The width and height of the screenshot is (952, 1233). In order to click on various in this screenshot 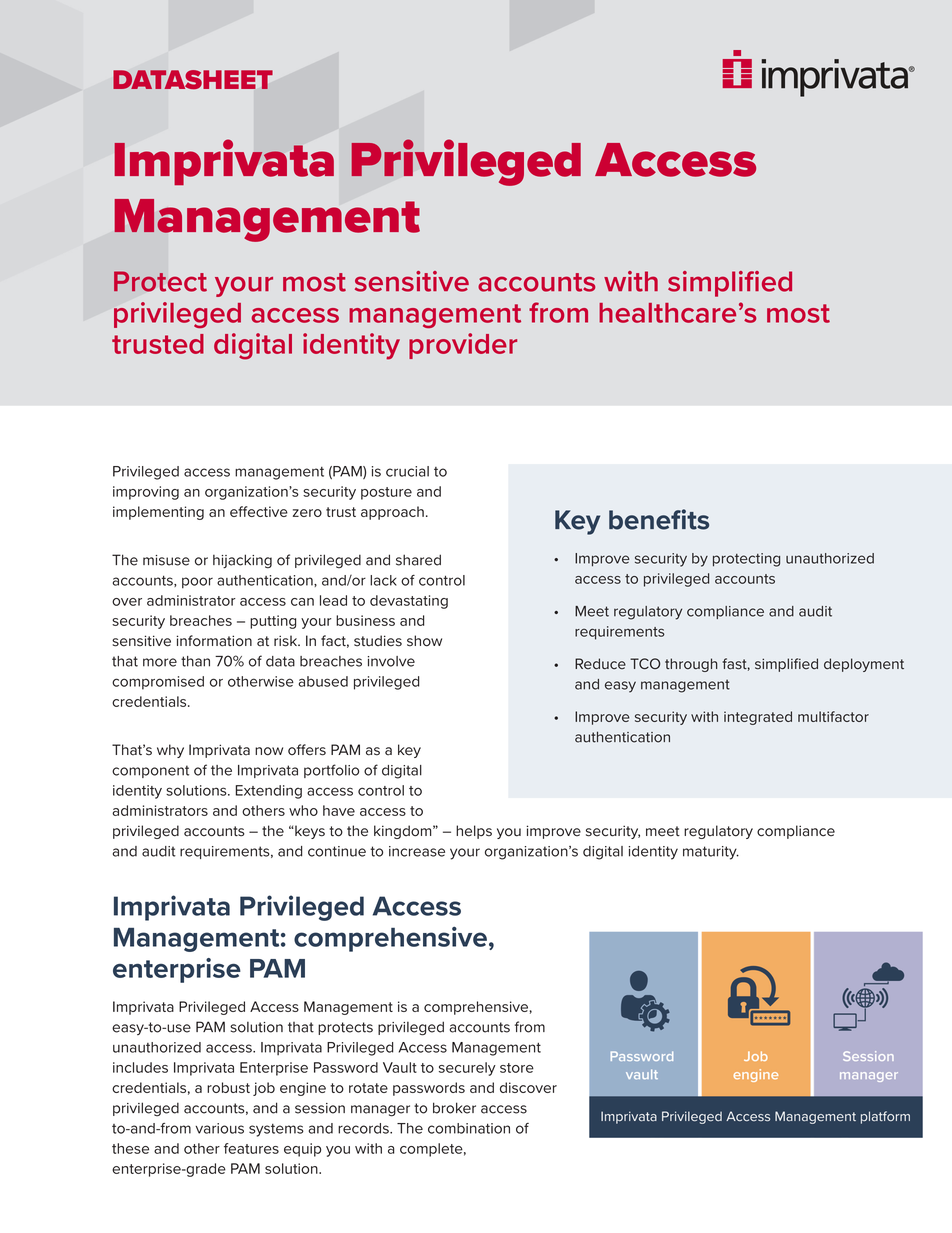, I will do `click(219, 1128)`.
